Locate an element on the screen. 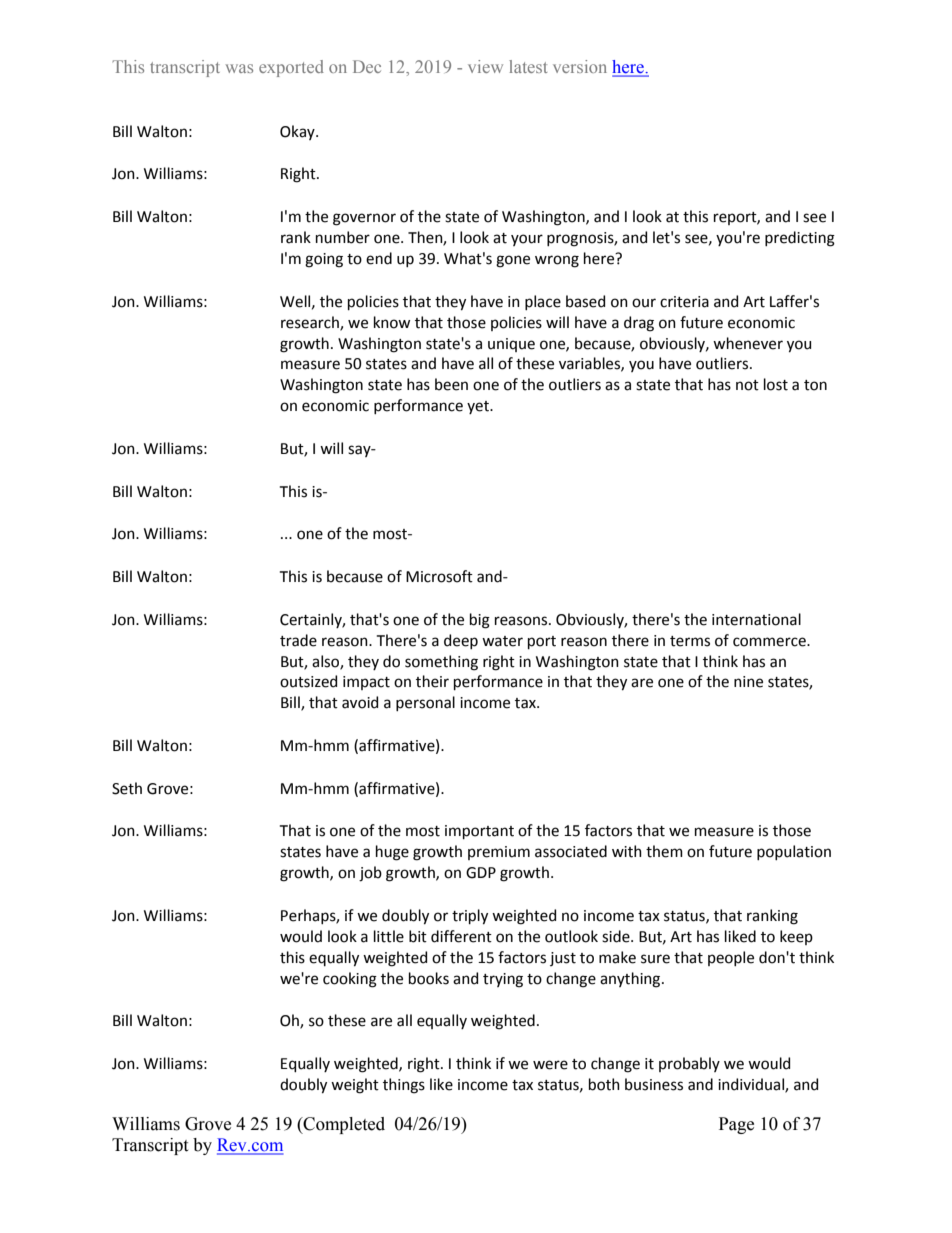 Image resolution: width=952 pixels, height=1233 pixels. were is located at coordinates (550, 1065).
